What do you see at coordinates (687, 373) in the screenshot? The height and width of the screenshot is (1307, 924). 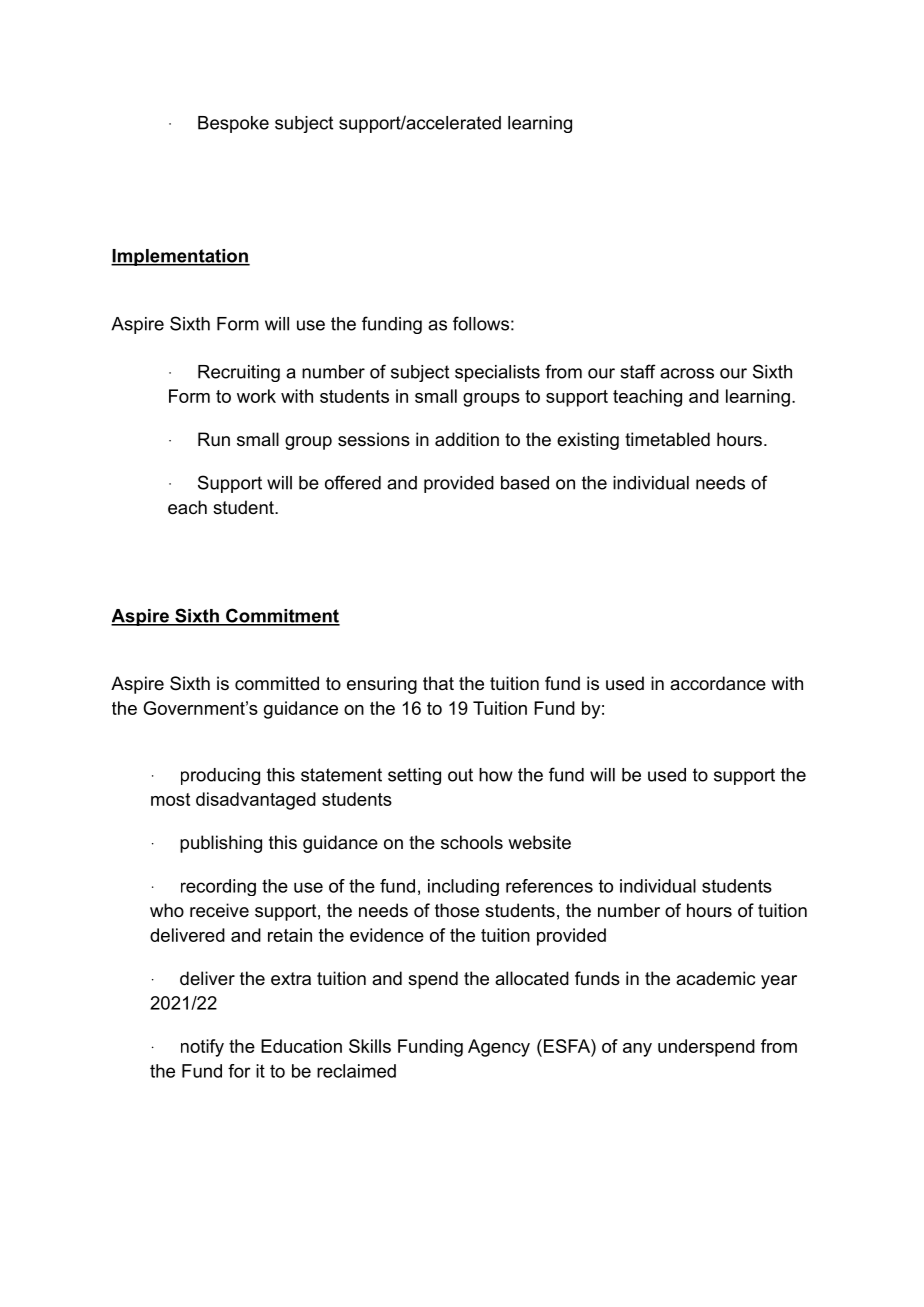 I see `across` at bounding box center [687, 373].
